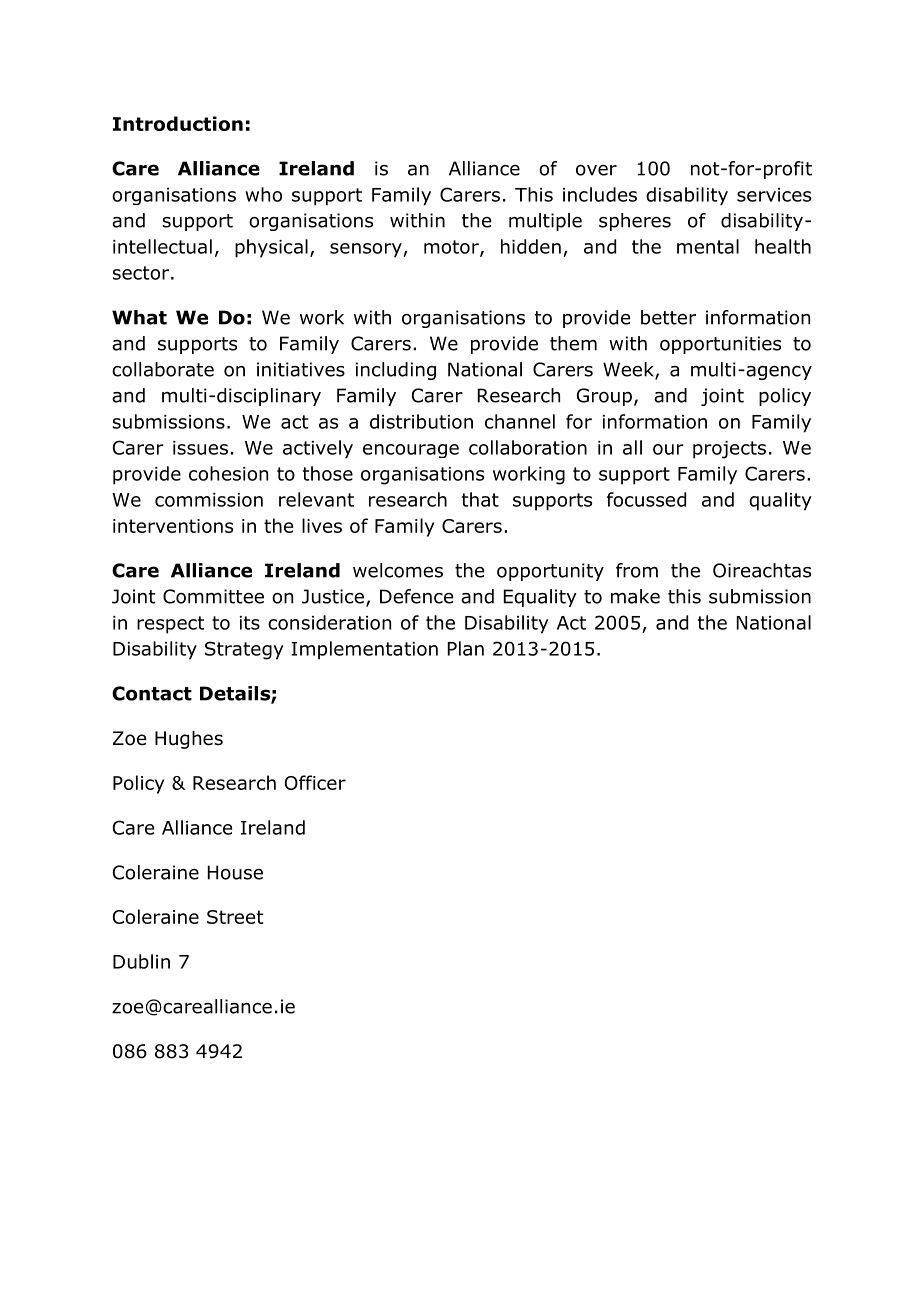 The height and width of the screenshot is (1308, 924). Describe the element at coordinates (200, 448) in the screenshot. I see `issues` at that location.
